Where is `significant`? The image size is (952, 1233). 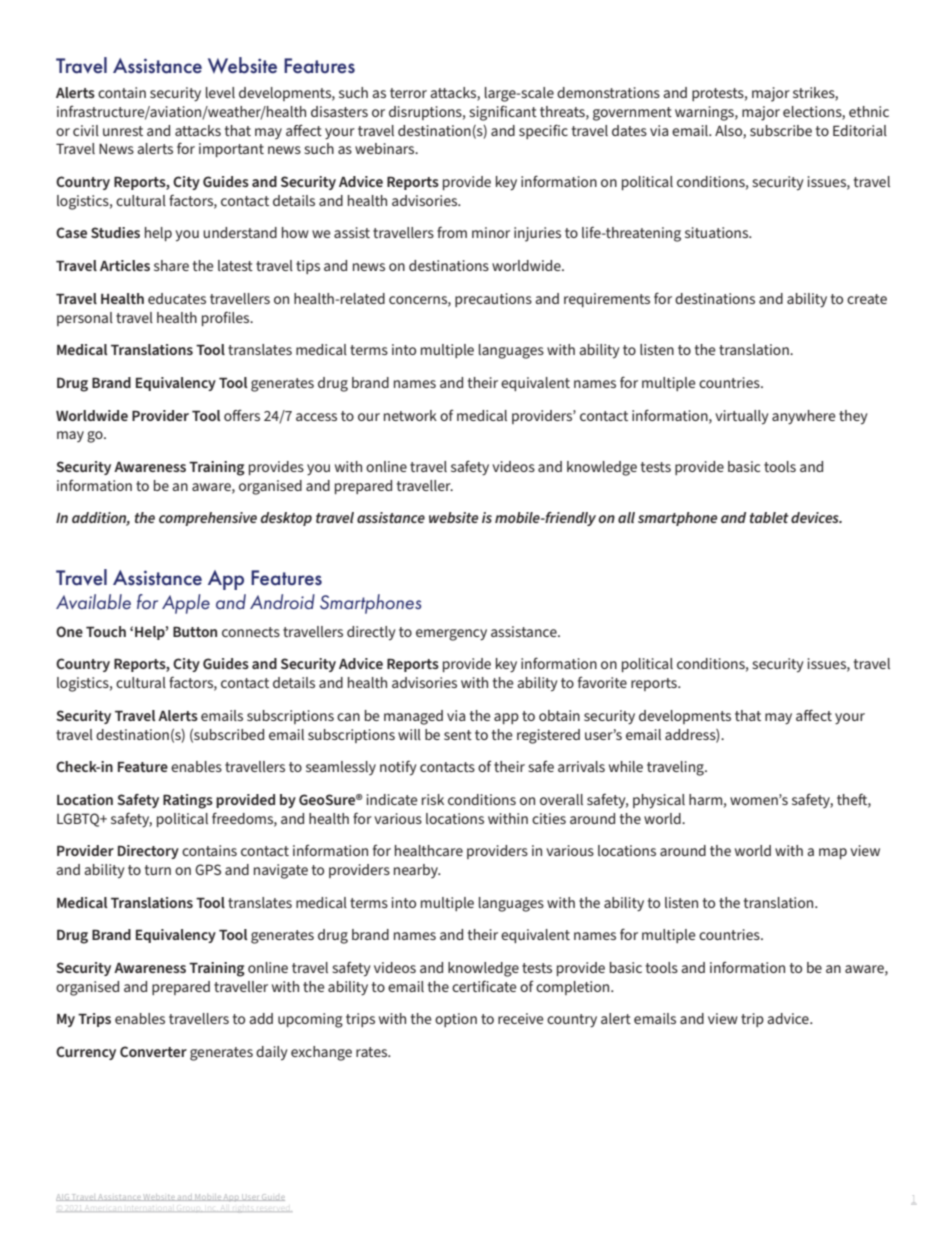
significant is located at coordinates (503, 113).
